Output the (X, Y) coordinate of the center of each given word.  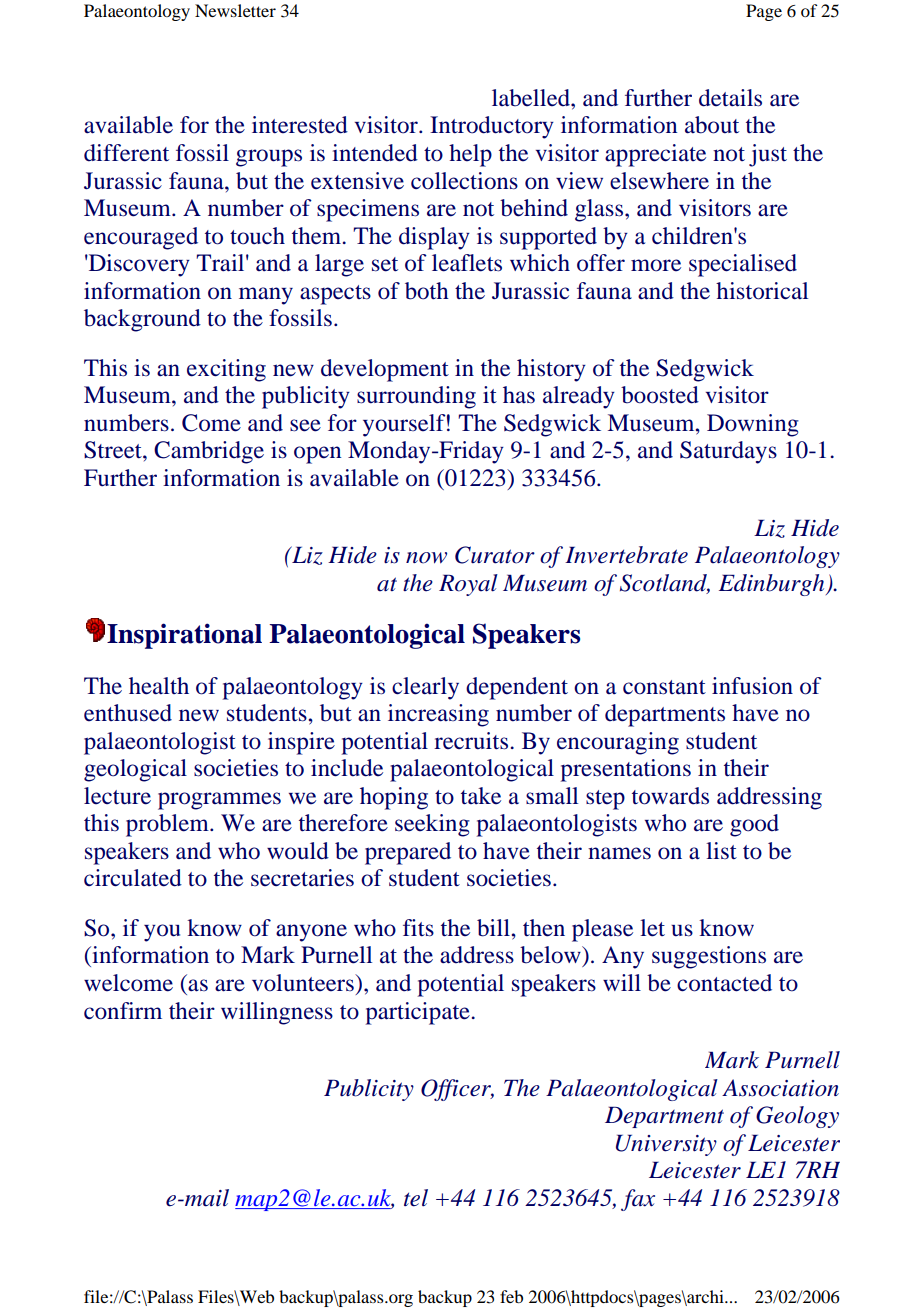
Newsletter (235, 10)
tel (416, 1198)
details (730, 98)
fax (638, 1200)
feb (511, 1296)
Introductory (492, 127)
